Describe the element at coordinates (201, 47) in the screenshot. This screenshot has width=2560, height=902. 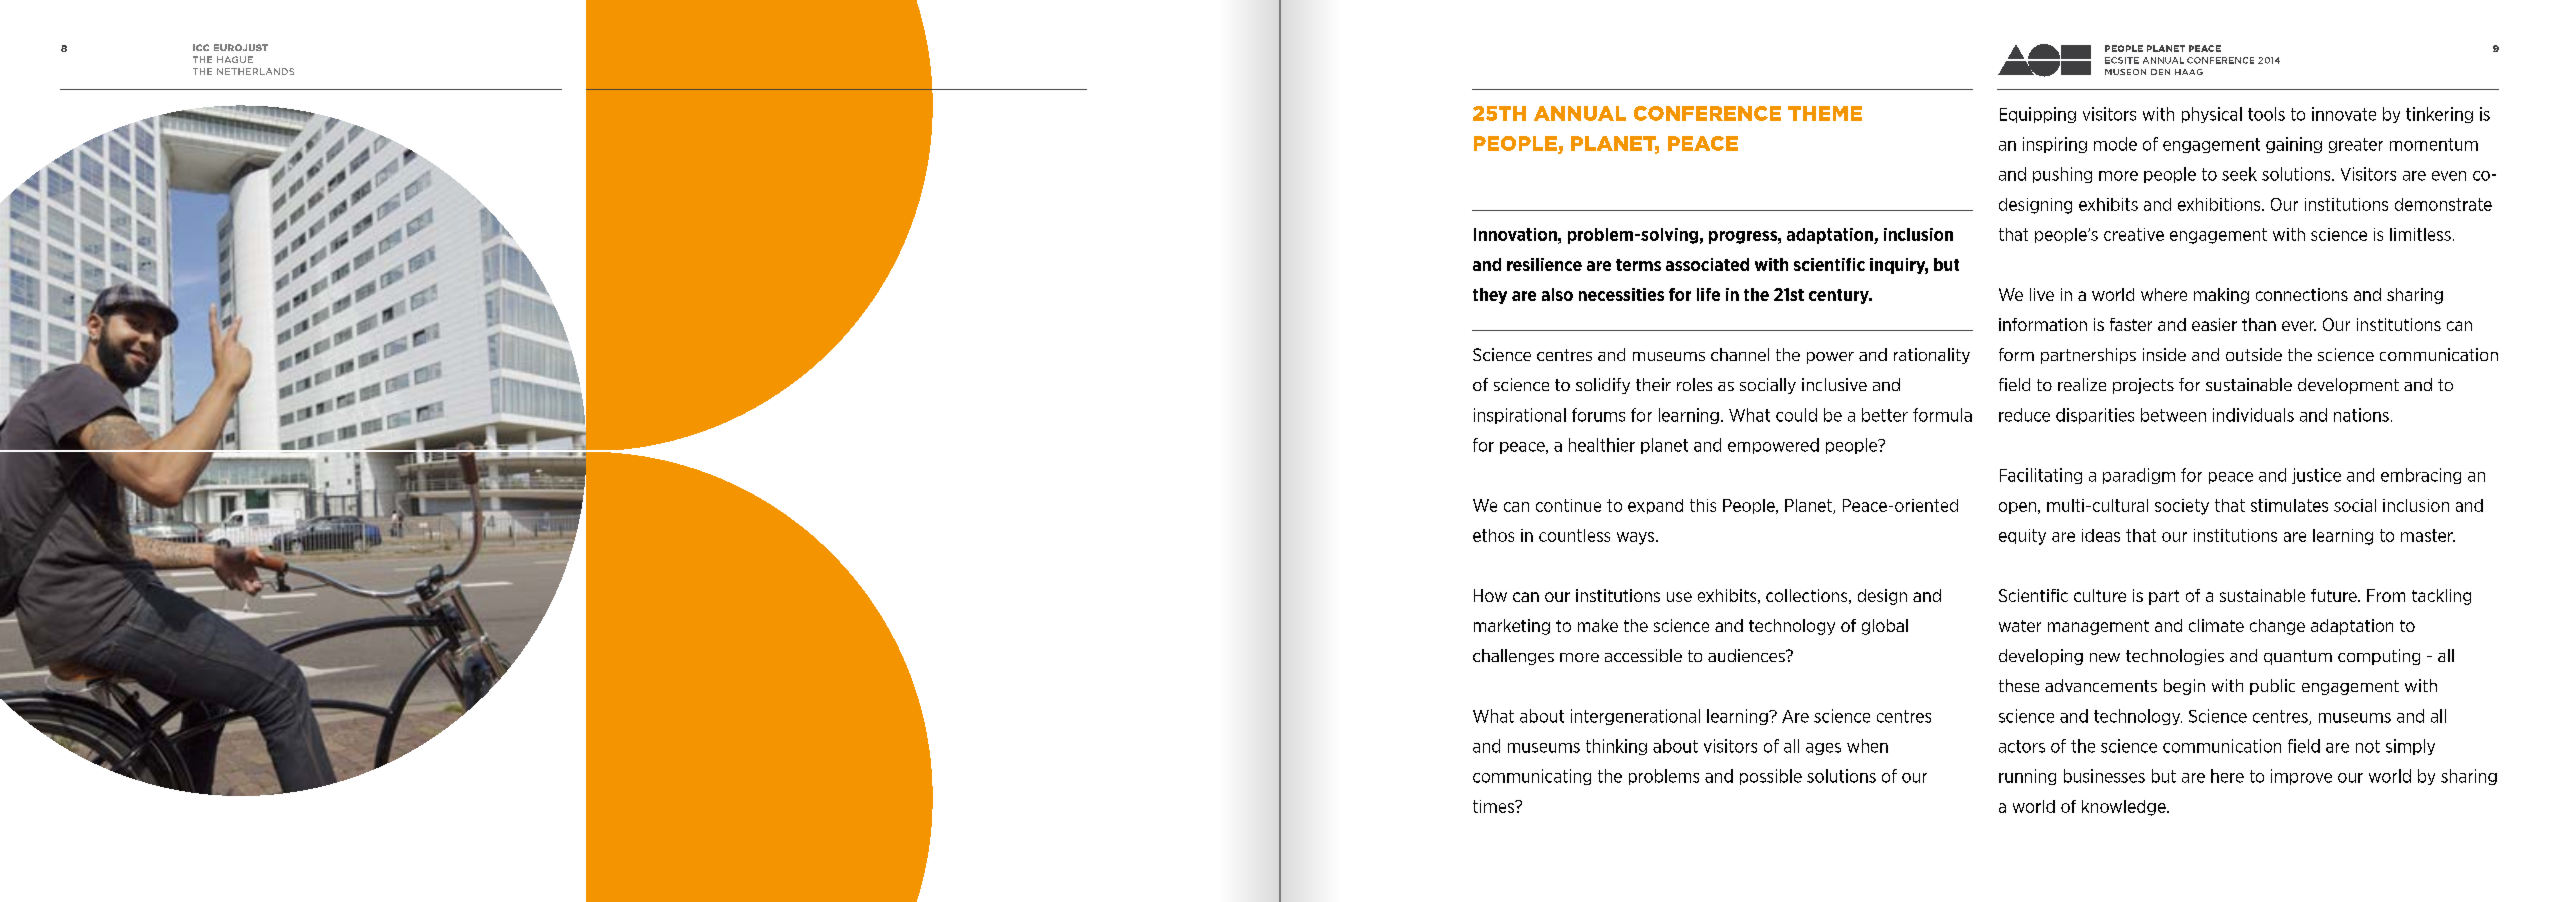
I see `icc` at that location.
